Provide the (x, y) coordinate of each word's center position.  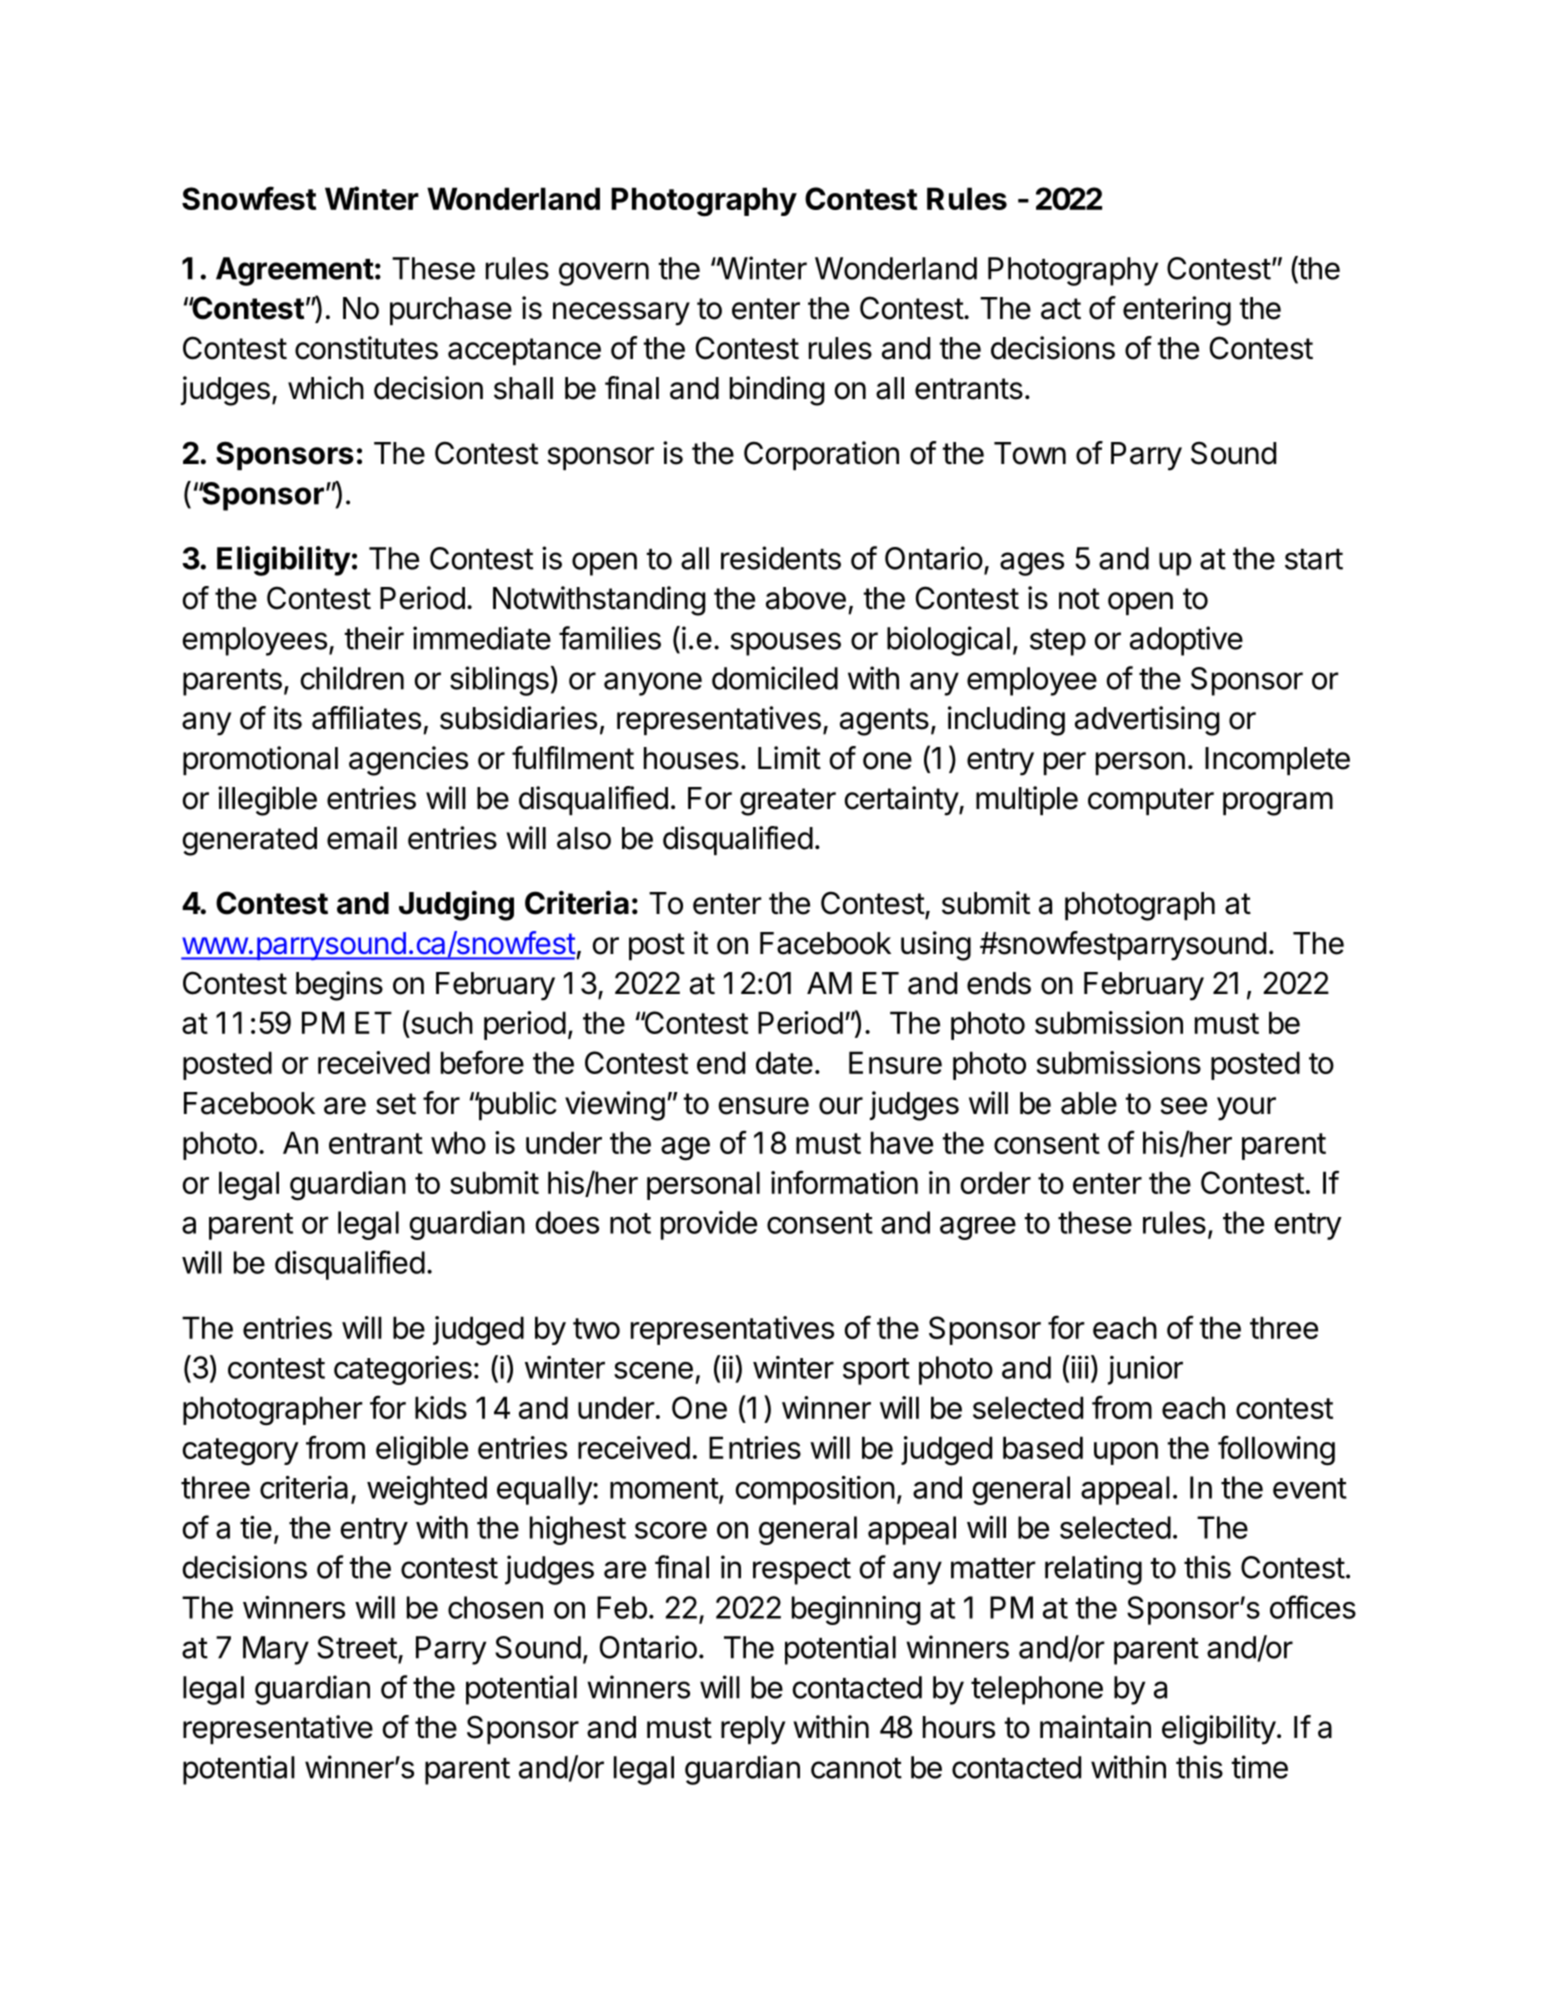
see (1183, 1106)
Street (357, 1647)
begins (339, 986)
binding (777, 391)
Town (1030, 453)
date (784, 1062)
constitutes (366, 348)
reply (753, 1730)
